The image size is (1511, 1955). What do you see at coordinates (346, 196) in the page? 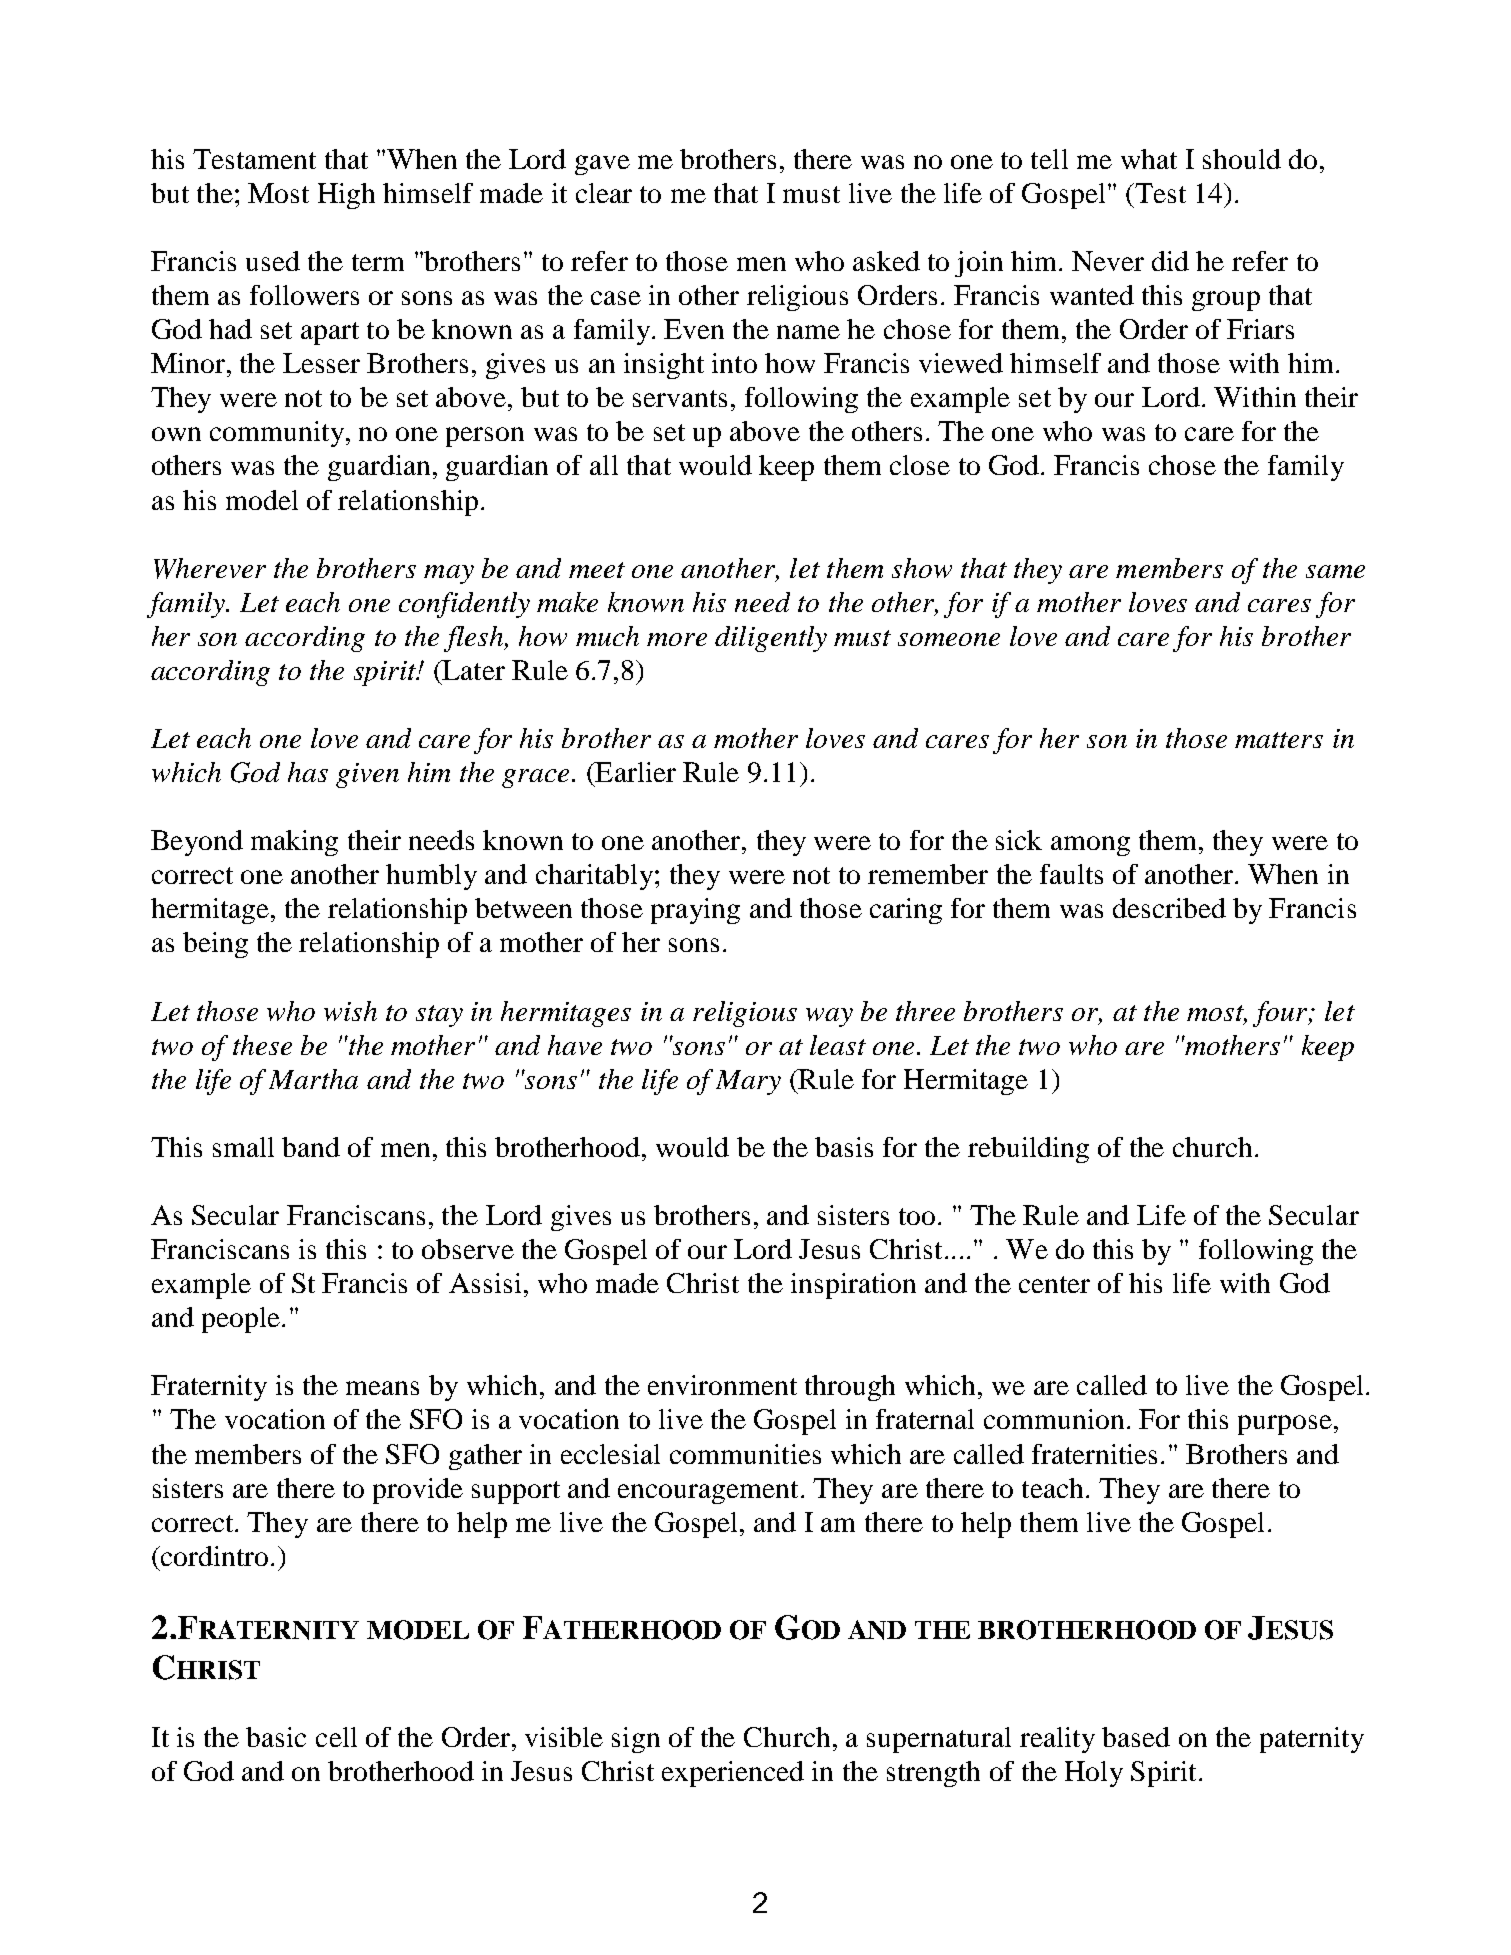
I see `High` at bounding box center [346, 196].
